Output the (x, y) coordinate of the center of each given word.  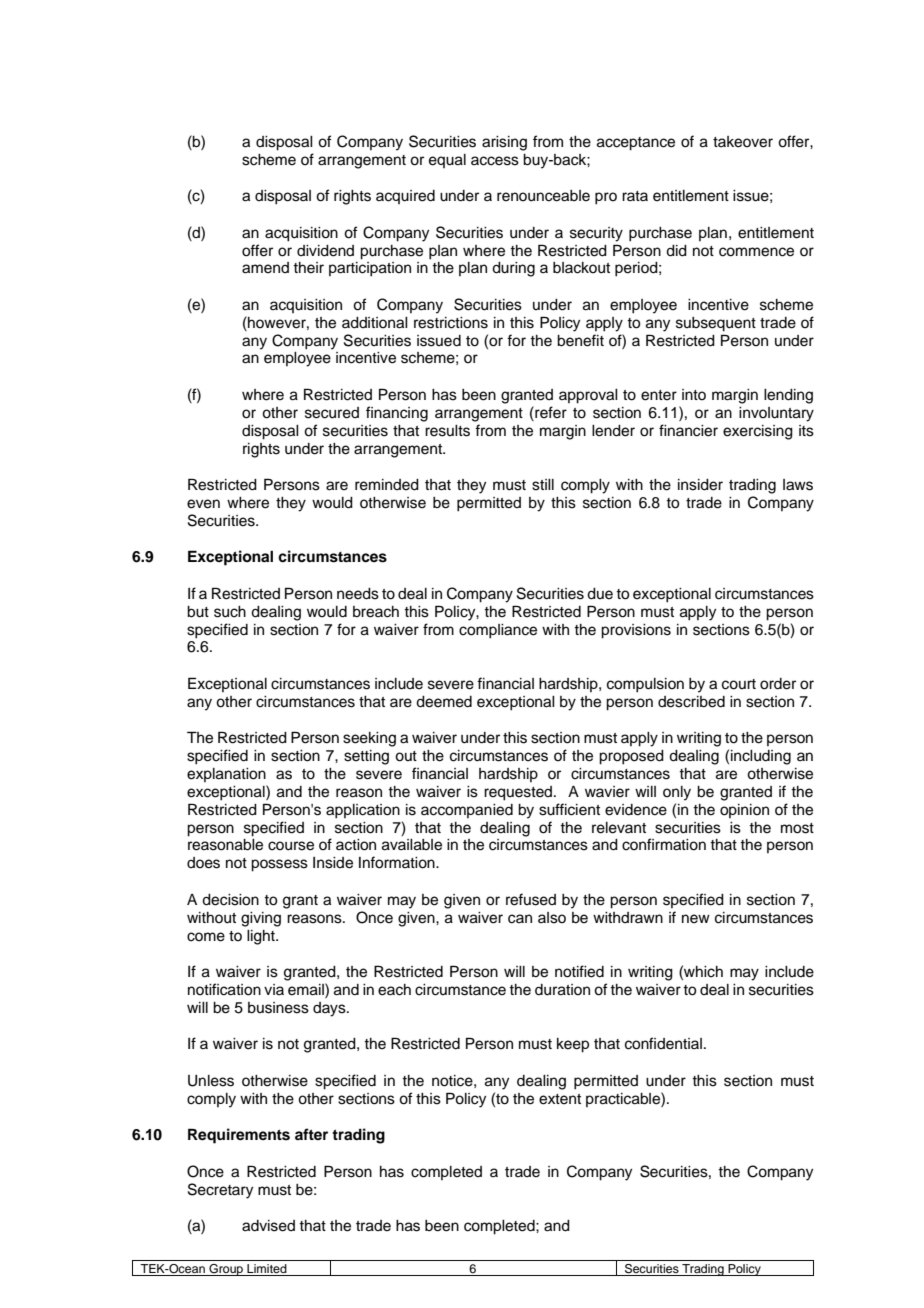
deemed (444, 702)
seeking (369, 739)
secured (332, 413)
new (696, 919)
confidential (663, 1043)
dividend (325, 251)
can (520, 919)
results (447, 431)
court (739, 684)
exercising (758, 432)
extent (560, 1099)
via (274, 989)
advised (268, 1226)
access (495, 161)
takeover (743, 142)
